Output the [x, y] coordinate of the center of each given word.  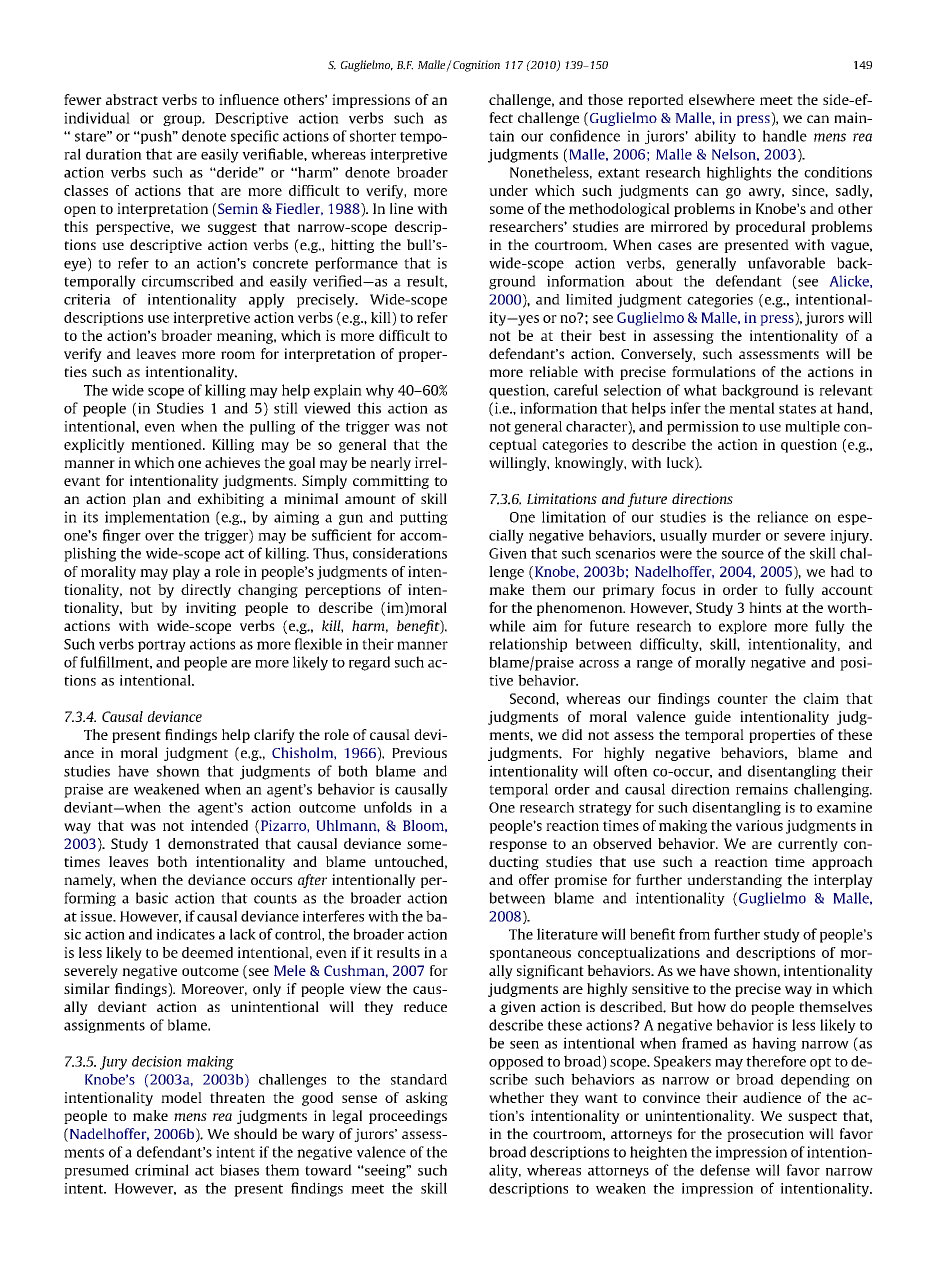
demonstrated [213, 843]
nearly [390, 464]
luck [681, 463]
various [759, 825]
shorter [373, 136]
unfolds [388, 807]
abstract [132, 99]
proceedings [408, 1117]
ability [715, 137]
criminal [162, 1170]
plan [147, 500]
